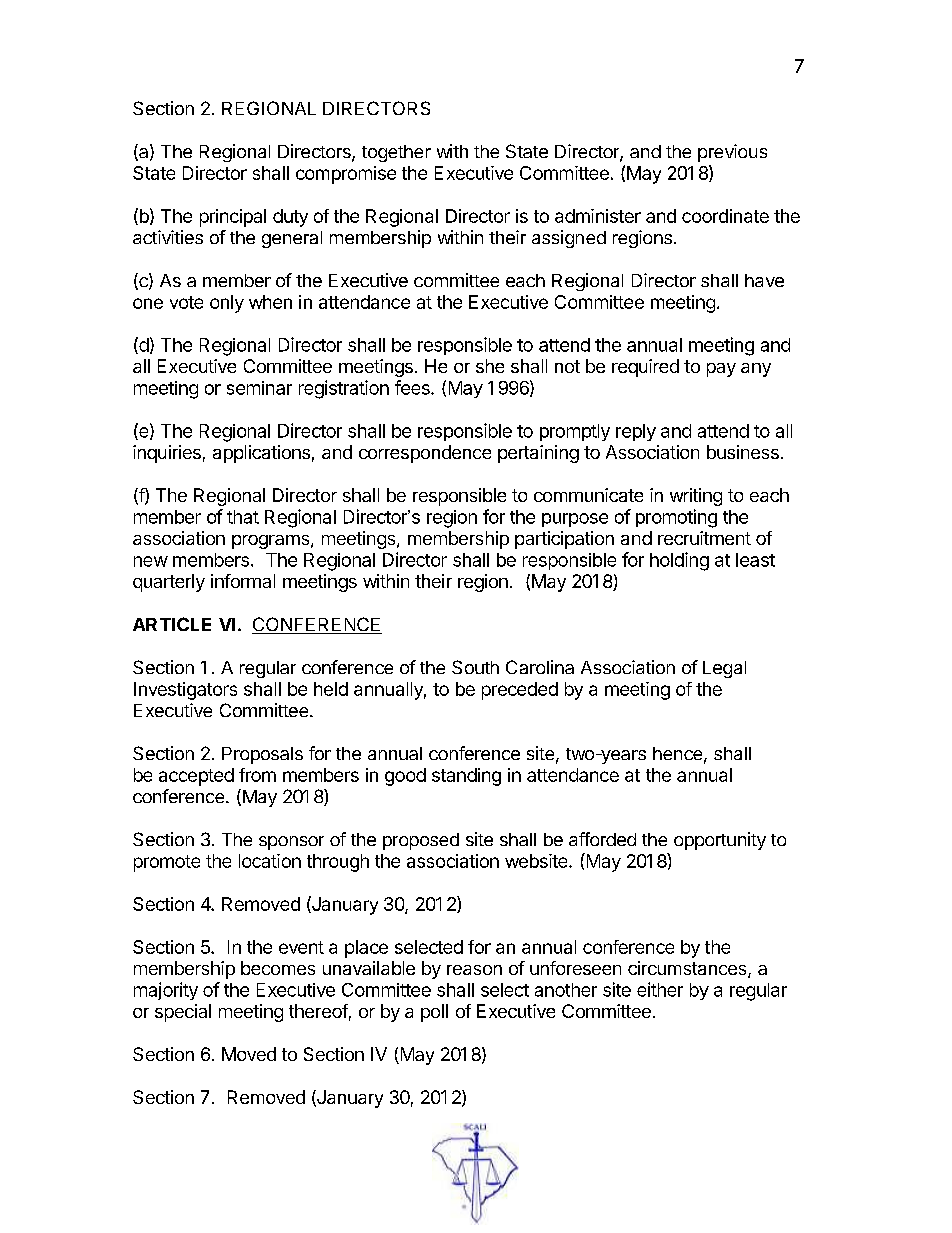 The height and width of the image is (1233, 952). What do you see at coordinates (732, 153) in the image?
I see `previous` at bounding box center [732, 153].
